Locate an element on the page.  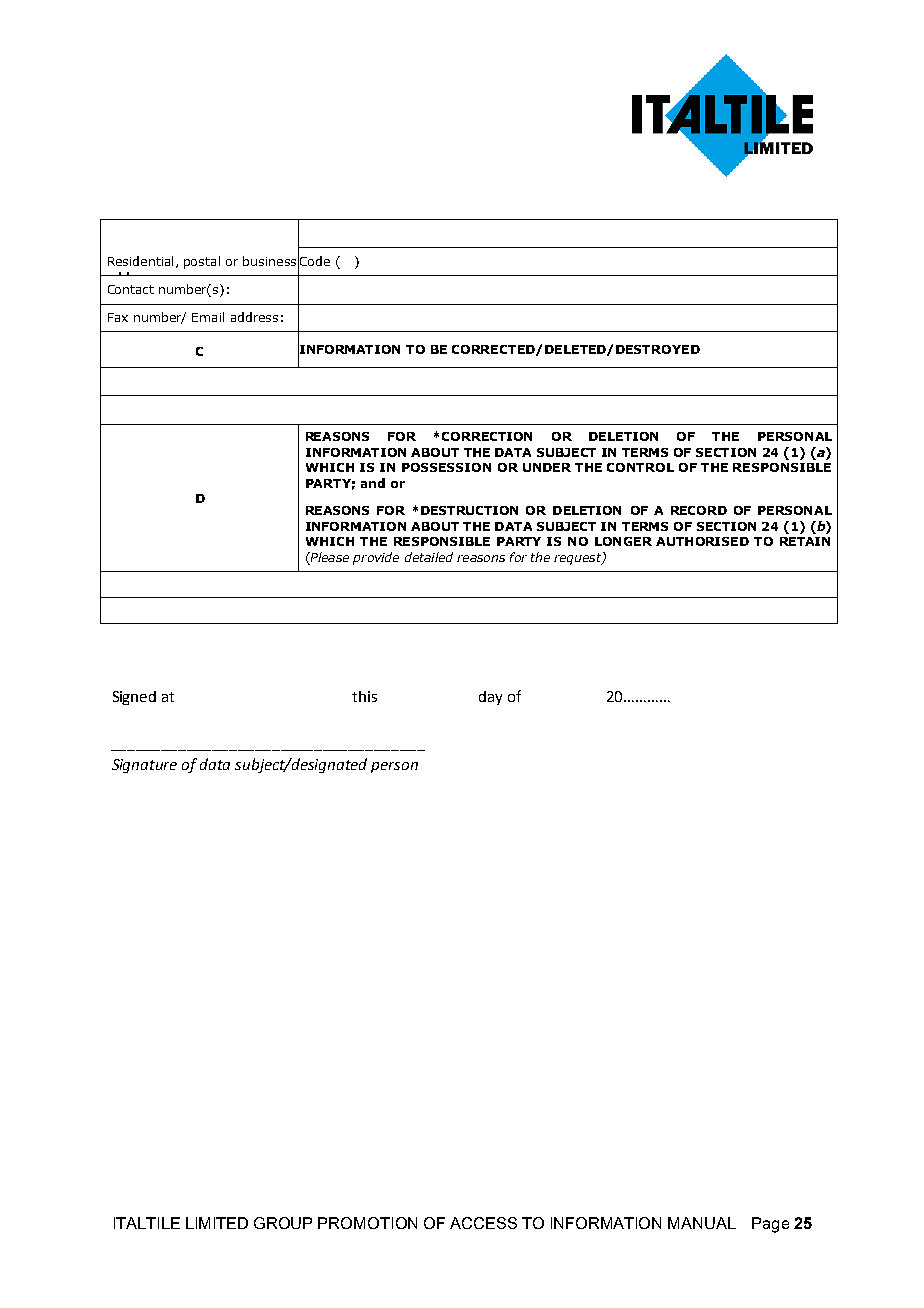
day is located at coordinates (490, 698).
